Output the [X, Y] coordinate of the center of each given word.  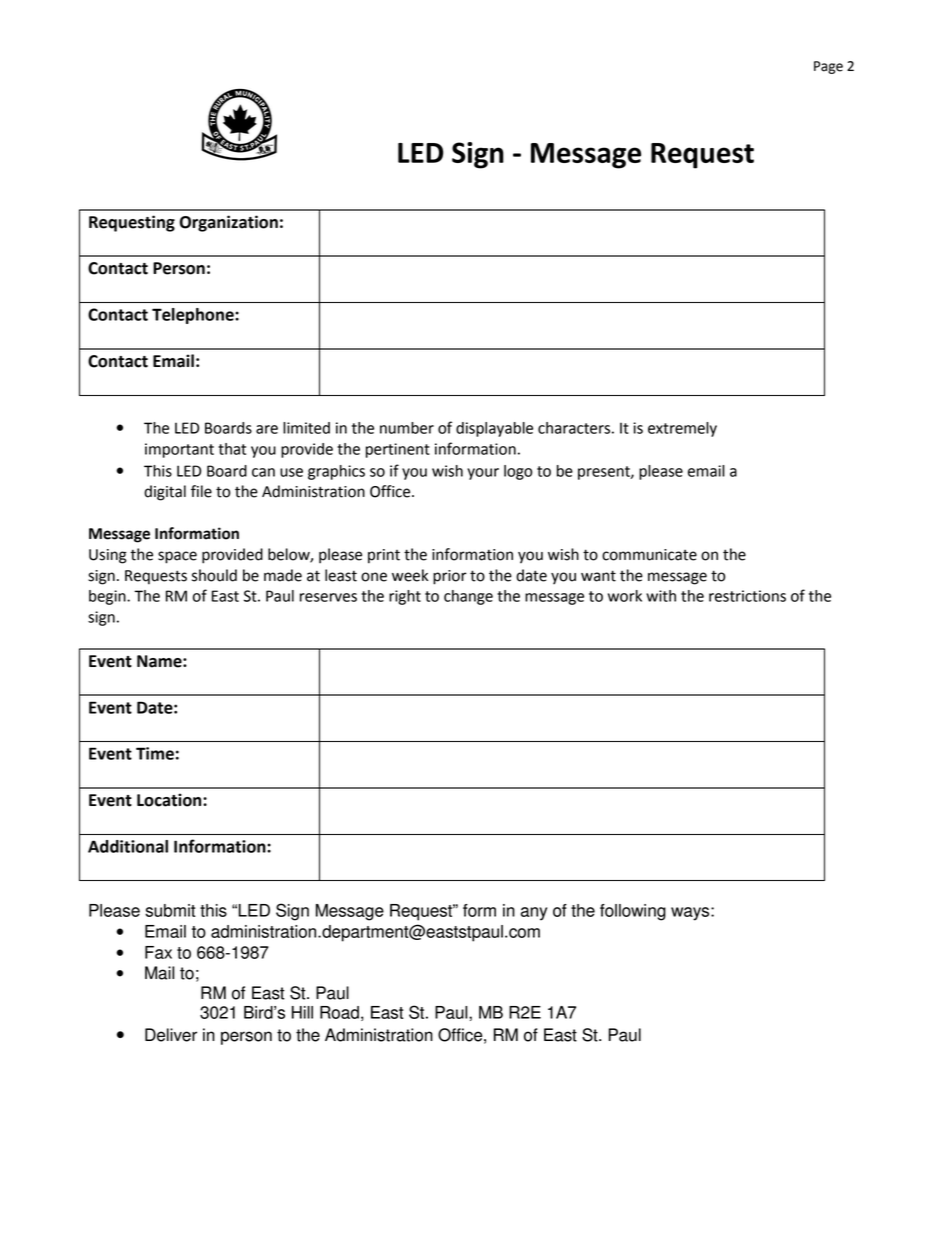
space [177, 557]
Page [828, 67]
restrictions [747, 596]
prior [450, 577]
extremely [682, 429]
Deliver [171, 1035]
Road [339, 1012]
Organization [229, 223]
